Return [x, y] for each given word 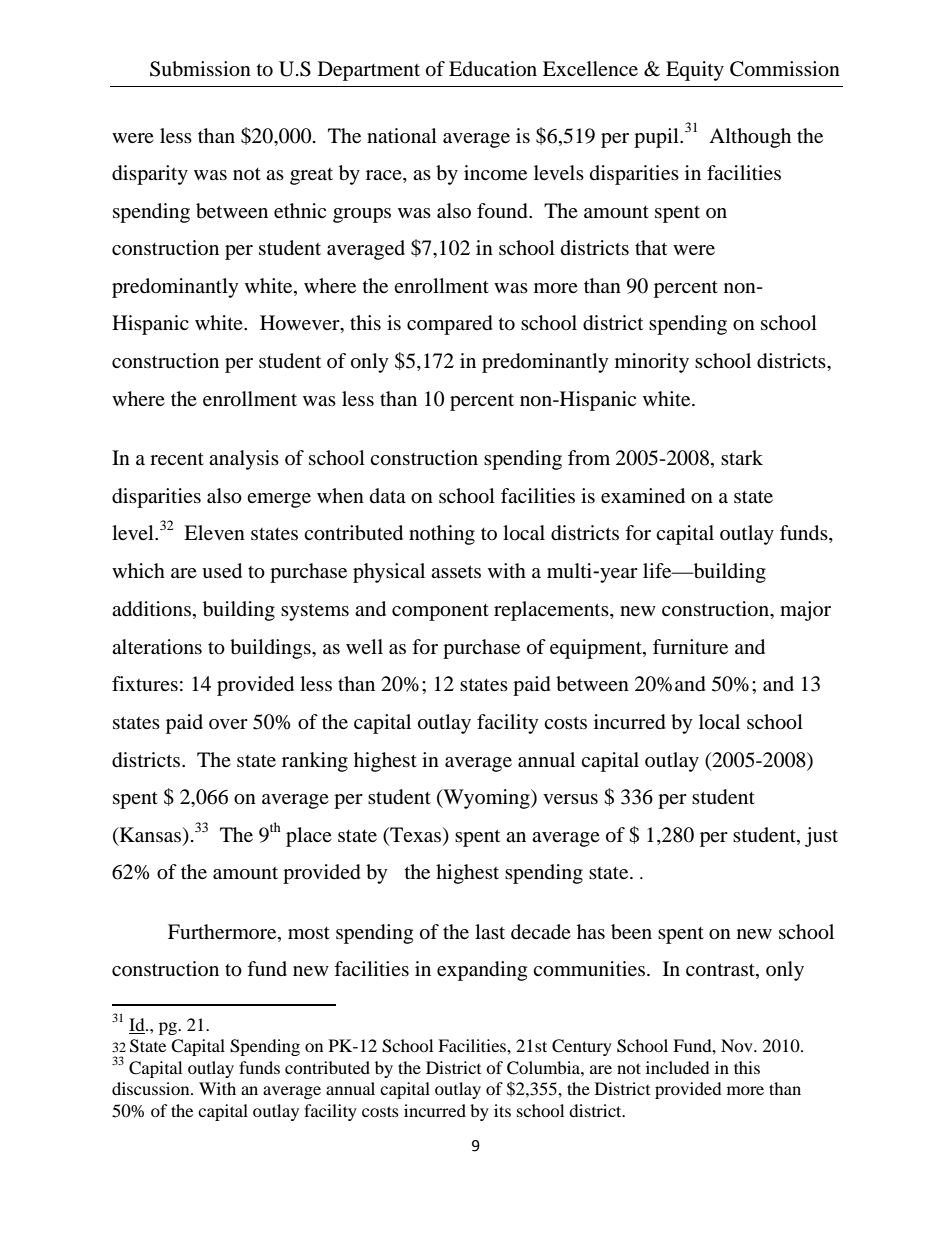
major [805, 611]
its [502, 1110]
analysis [244, 460]
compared [450, 325]
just [821, 837]
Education [493, 69]
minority [652, 363]
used [222, 571]
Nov [738, 1045]
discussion [152, 1088]
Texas [416, 834]
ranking [315, 762]
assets [456, 571]
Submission [200, 69]
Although [750, 138]
